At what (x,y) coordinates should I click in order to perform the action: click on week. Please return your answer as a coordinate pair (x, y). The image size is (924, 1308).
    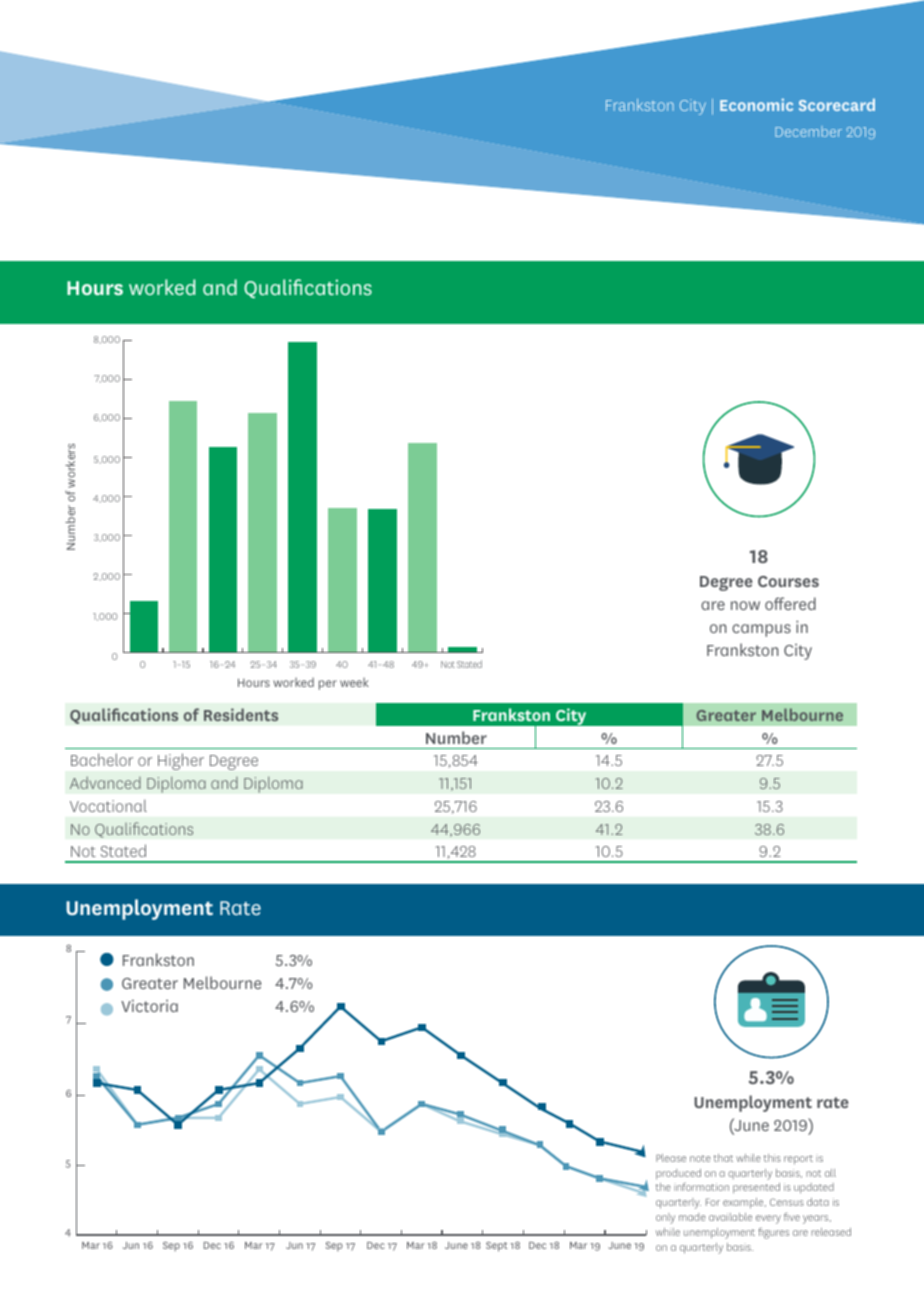
    Looking at the image, I should click on (354, 682).
